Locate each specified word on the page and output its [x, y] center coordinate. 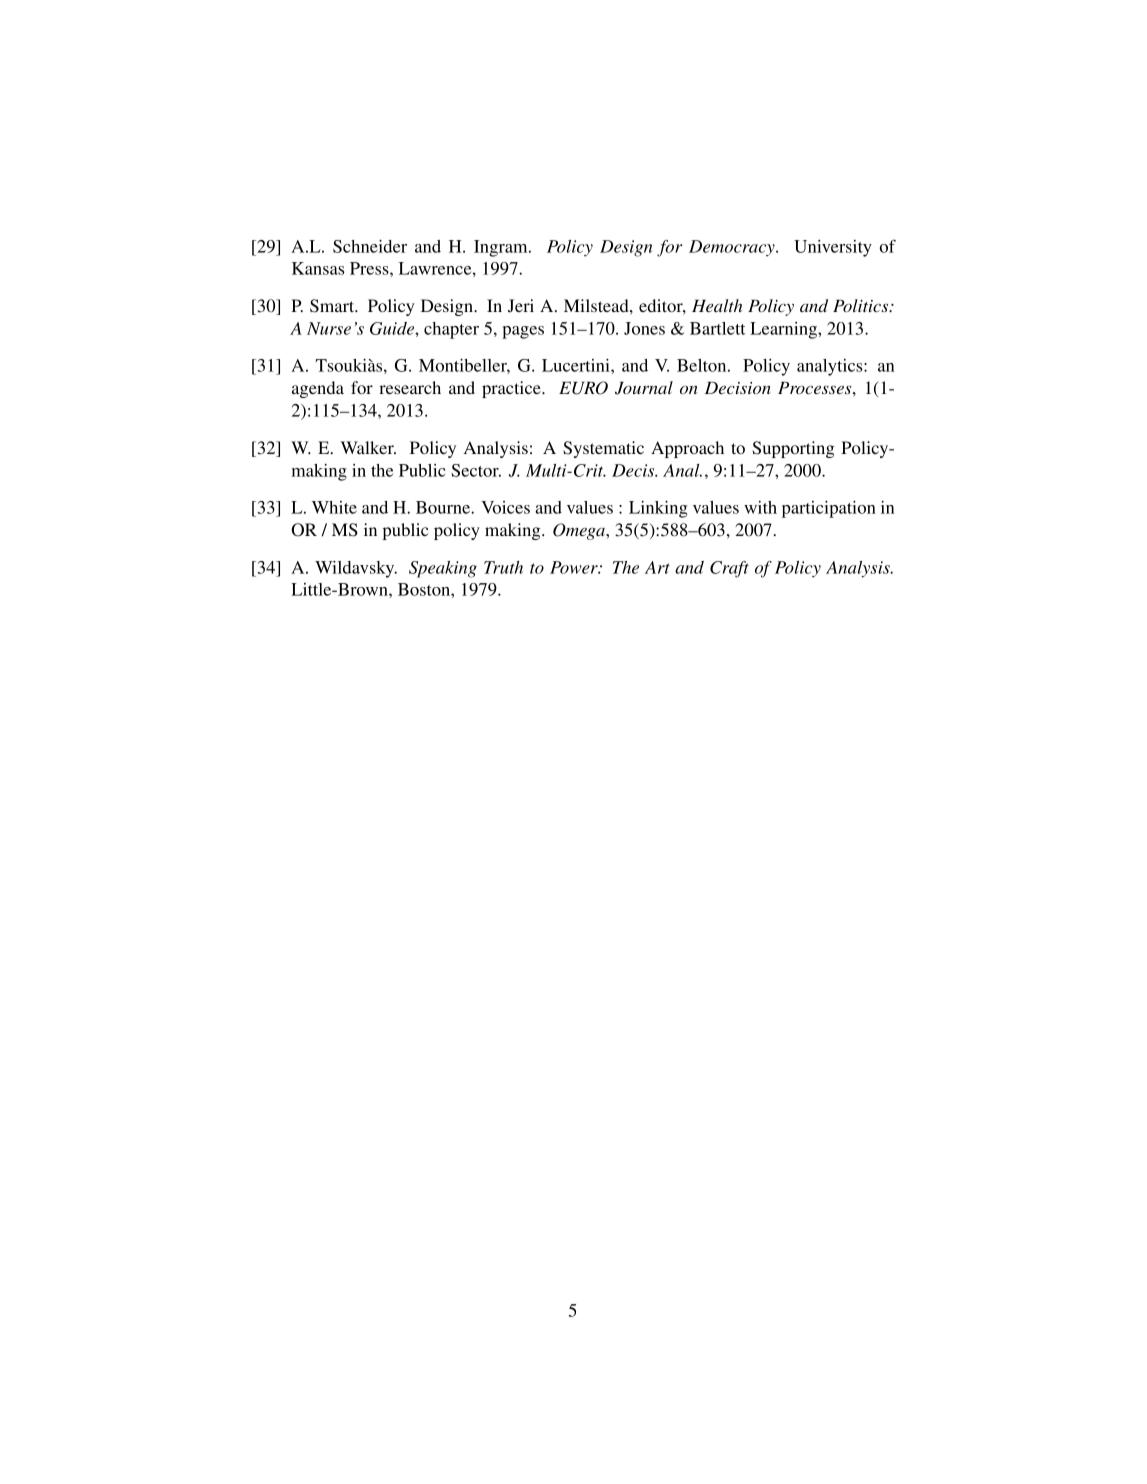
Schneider [370, 246]
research [410, 387]
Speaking [443, 569]
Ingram [502, 248]
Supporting [793, 449]
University [833, 248]
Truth [503, 567]
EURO [583, 388]
